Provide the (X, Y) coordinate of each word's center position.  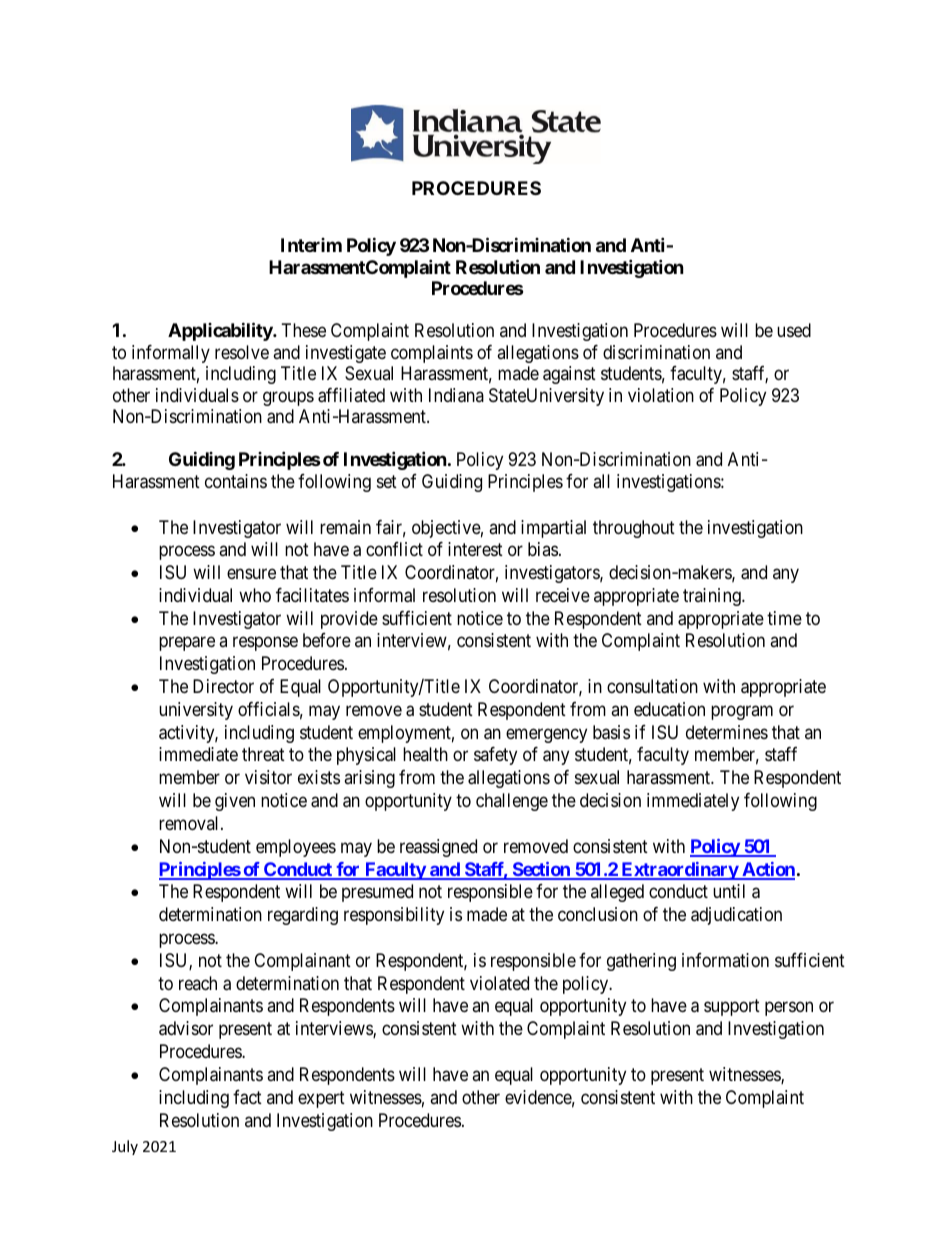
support (732, 1008)
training (713, 597)
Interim (311, 245)
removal (190, 823)
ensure (251, 574)
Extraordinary (679, 871)
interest (475, 549)
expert (321, 1099)
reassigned (438, 848)
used (794, 330)
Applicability (221, 332)
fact (247, 1097)
